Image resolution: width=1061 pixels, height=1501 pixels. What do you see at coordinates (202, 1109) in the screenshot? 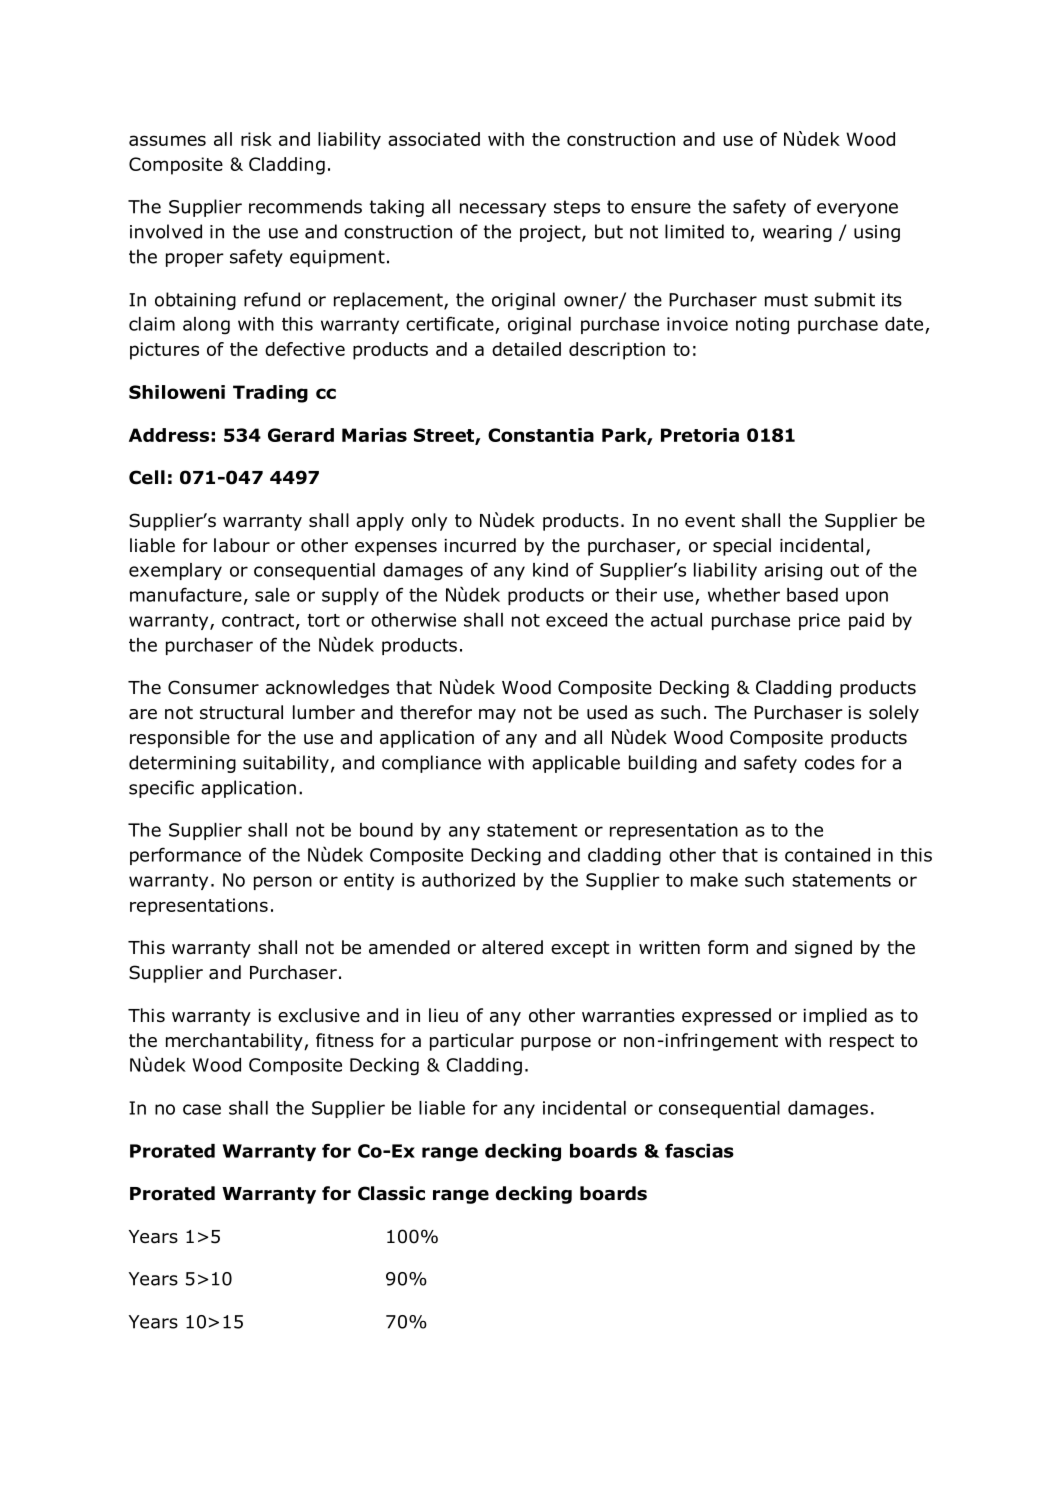
I see `case` at bounding box center [202, 1109].
